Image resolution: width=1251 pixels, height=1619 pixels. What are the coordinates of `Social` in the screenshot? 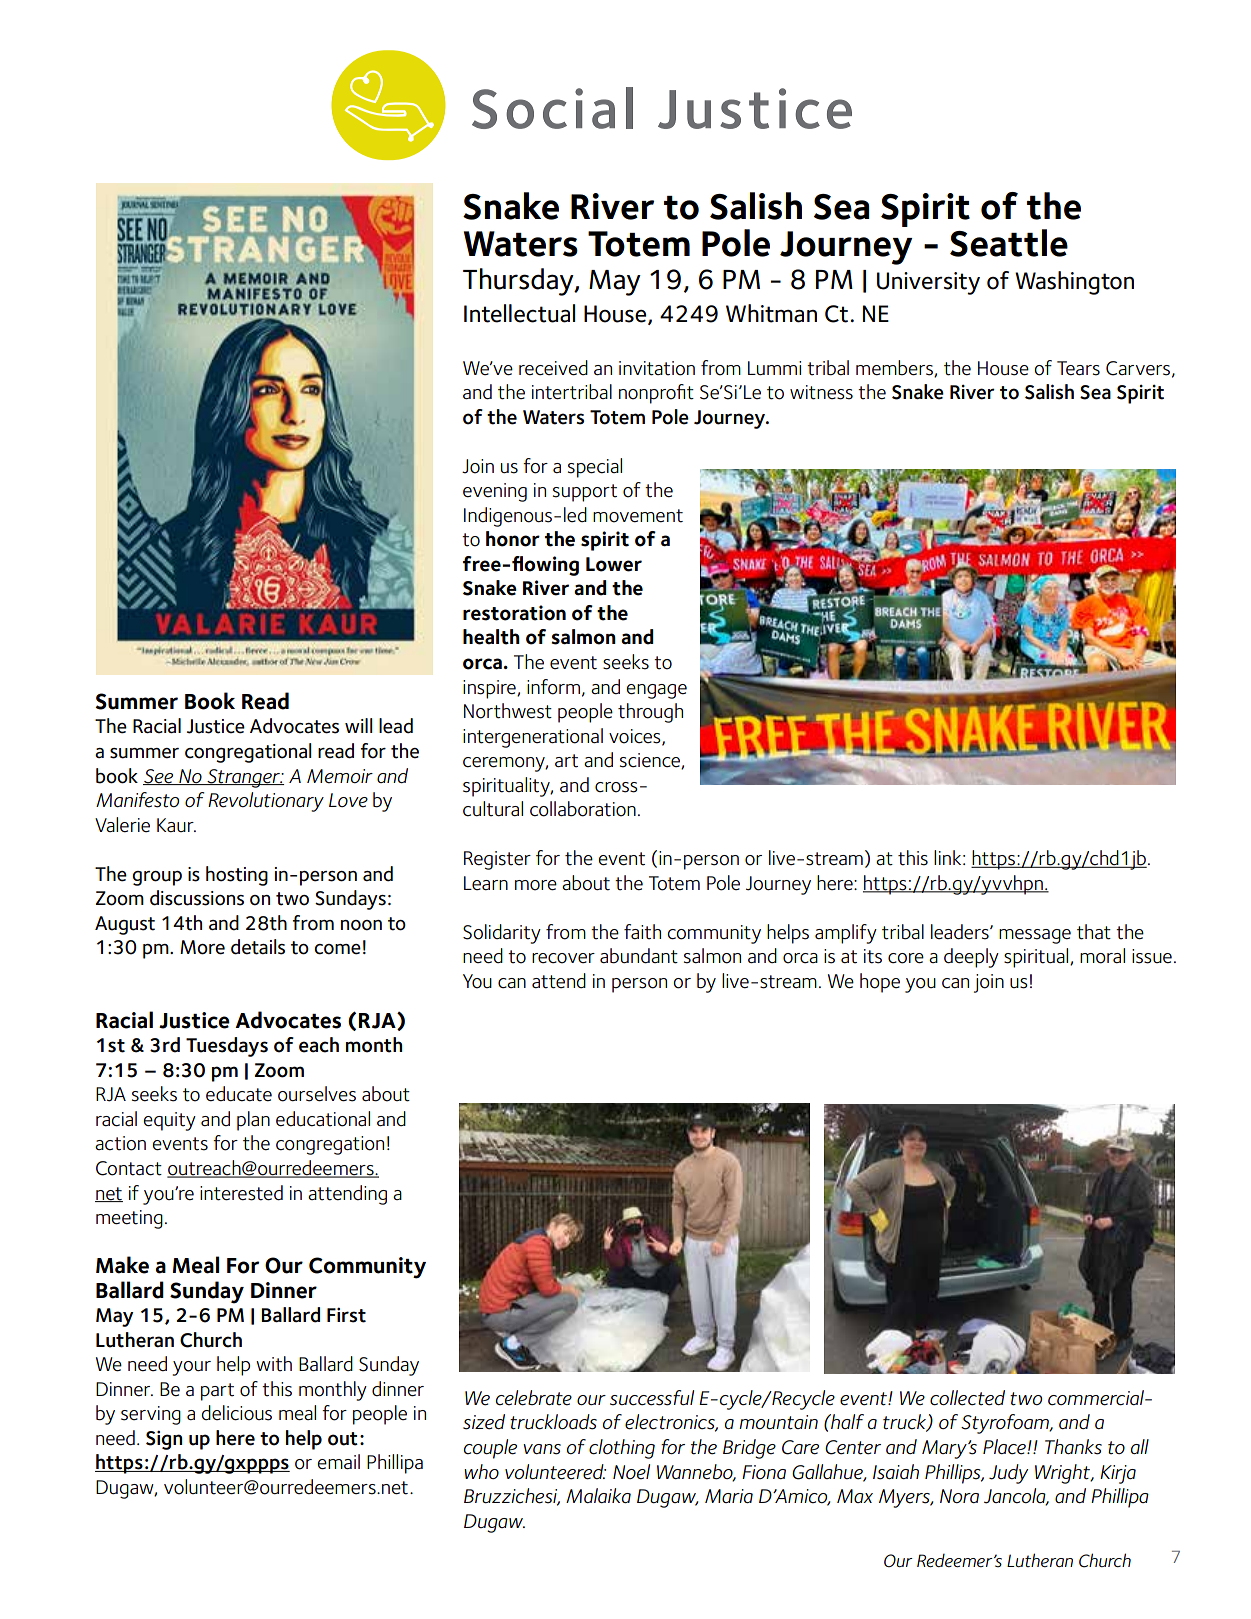 It's located at (552, 108).
